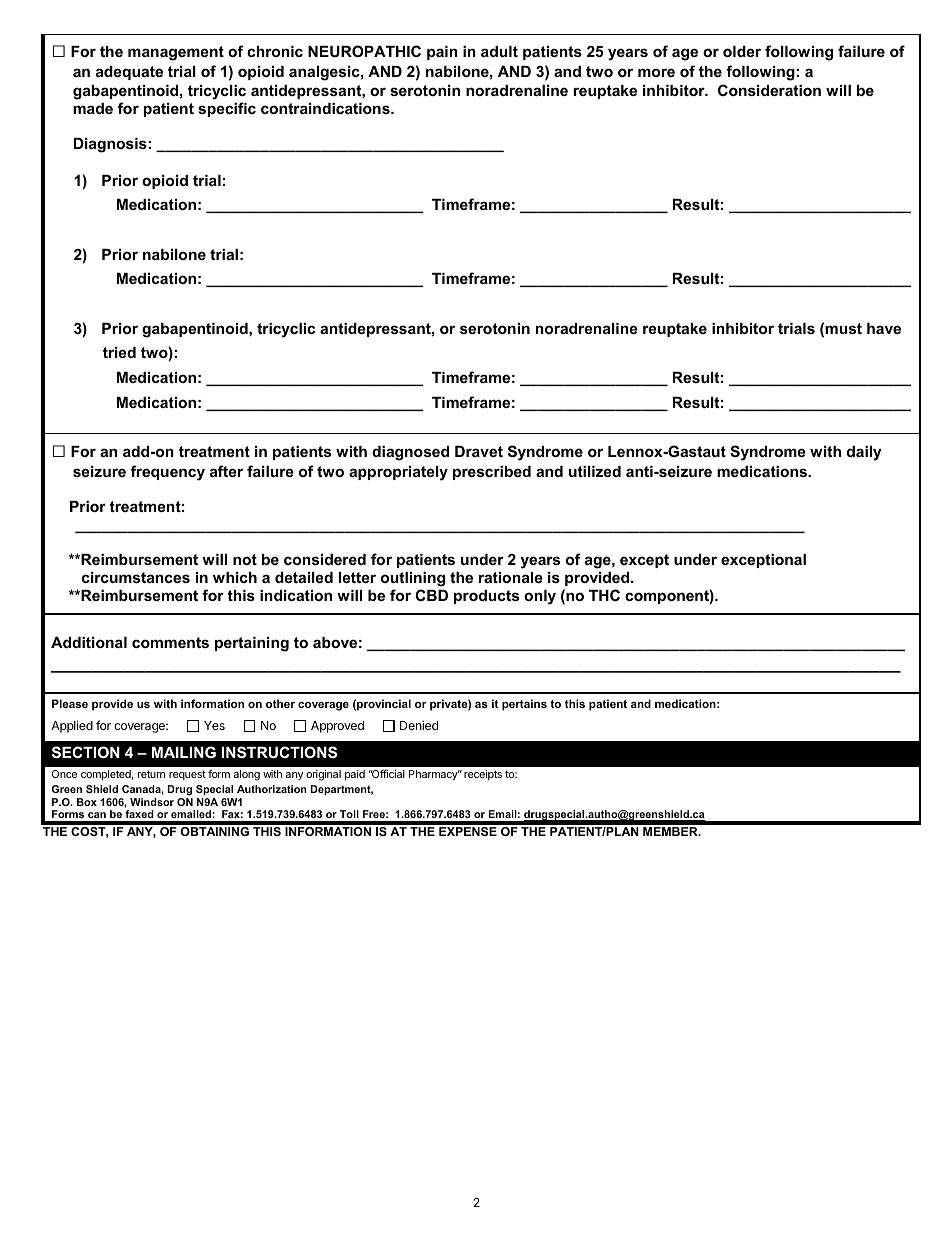 The width and height of the screenshot is (952, 1233). What do you see at coordinates (479, 451) in the screenshot?
I see `Dravet` at bounding box center [479, 451].
